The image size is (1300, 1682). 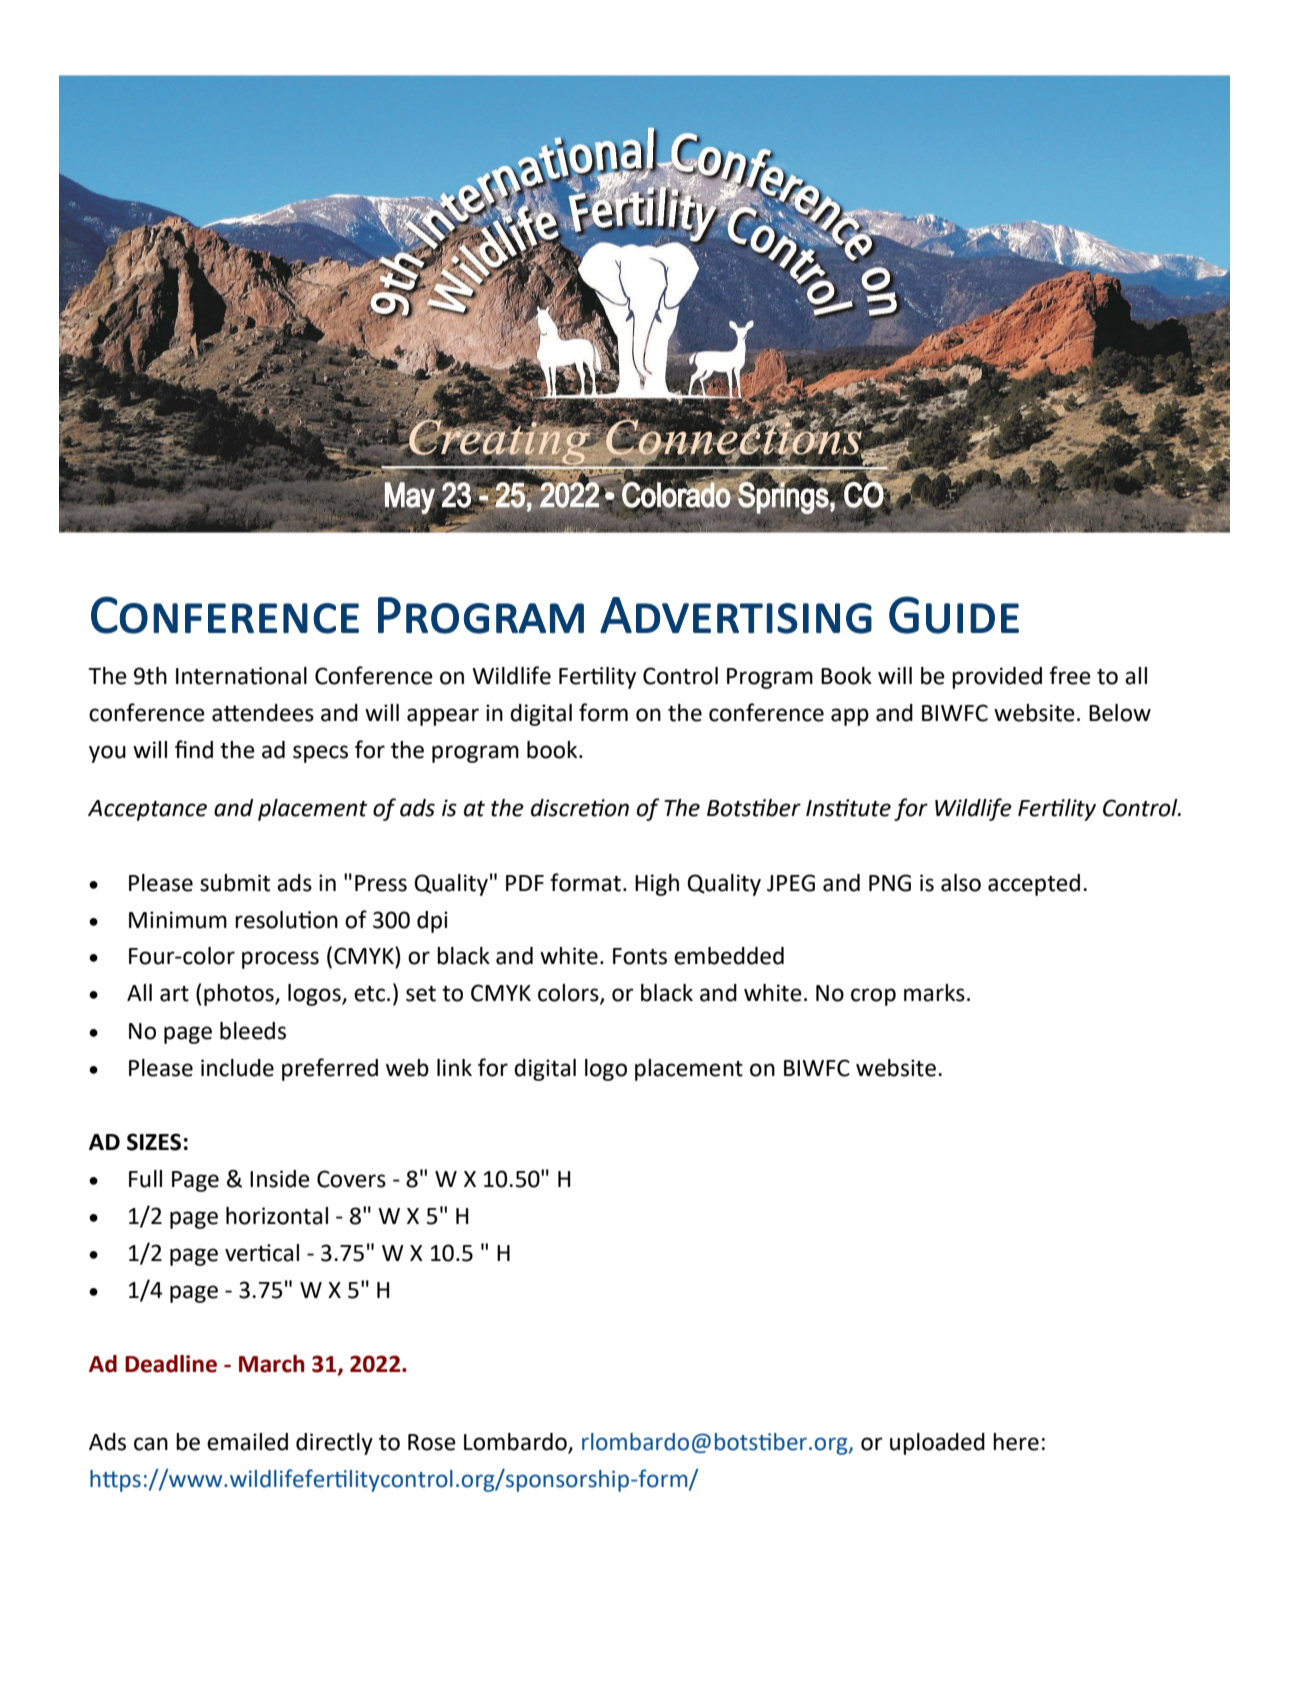 I want to click on marks, so click(x=934, y=993).
